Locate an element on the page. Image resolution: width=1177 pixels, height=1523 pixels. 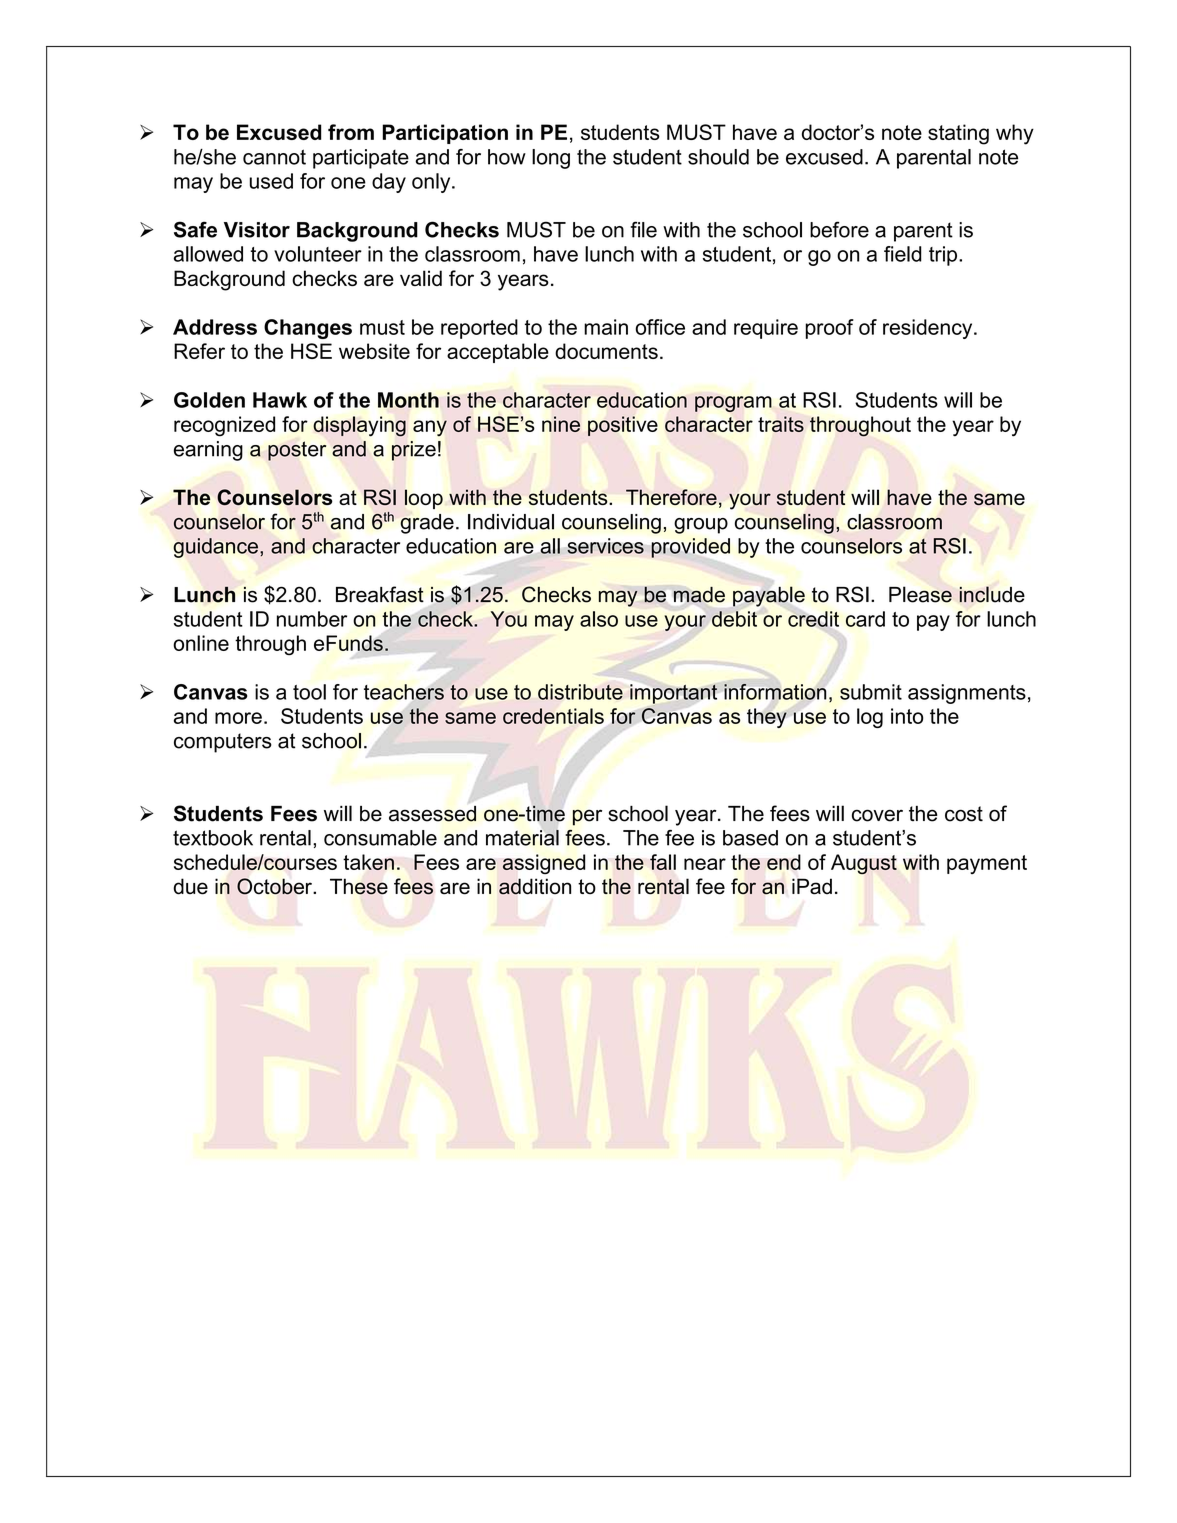
cannot is located at coordinates (274, 157).
